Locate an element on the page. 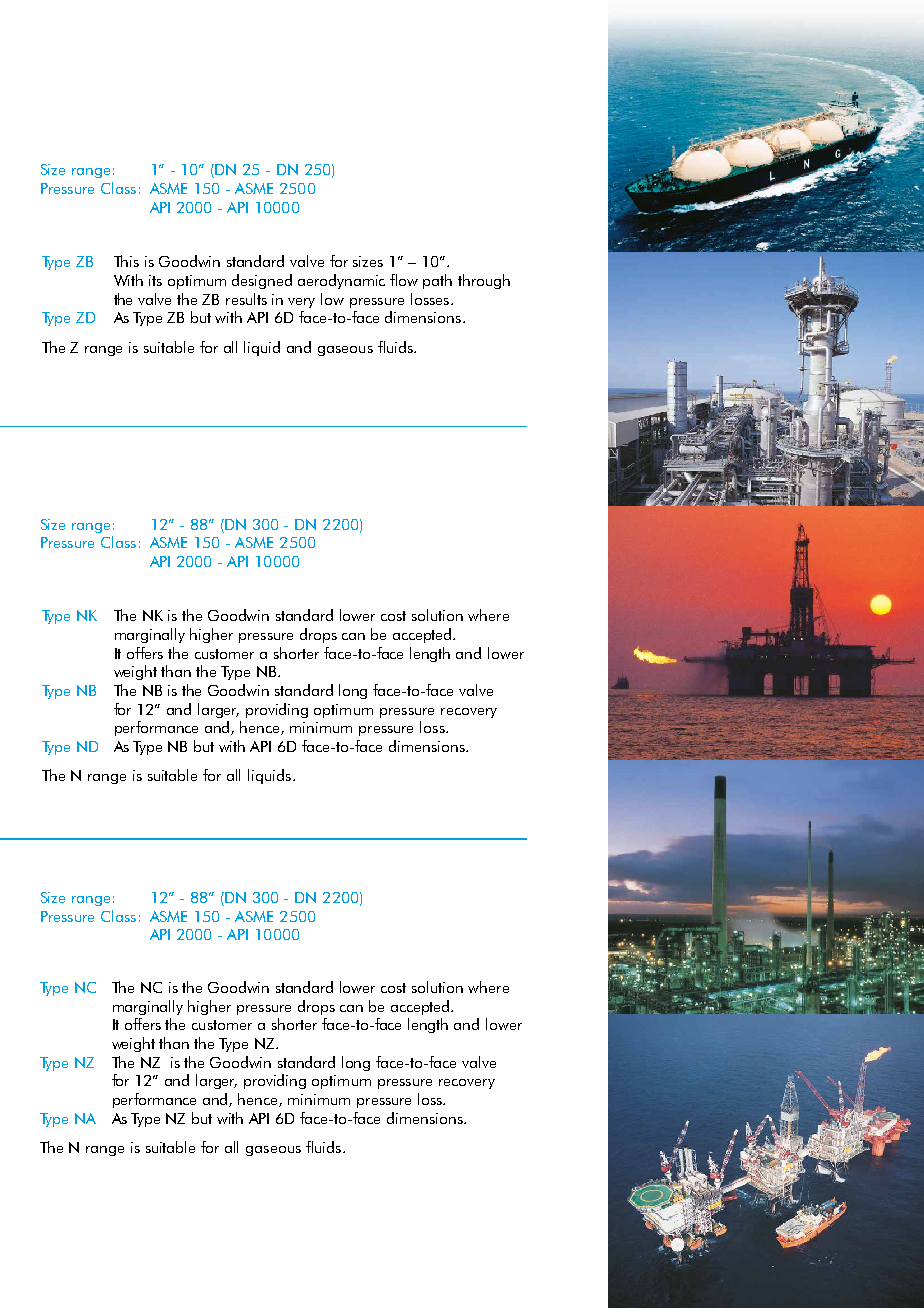 The image size is (924, 1308). aerodynamic is located at coordinates (341, 281).
